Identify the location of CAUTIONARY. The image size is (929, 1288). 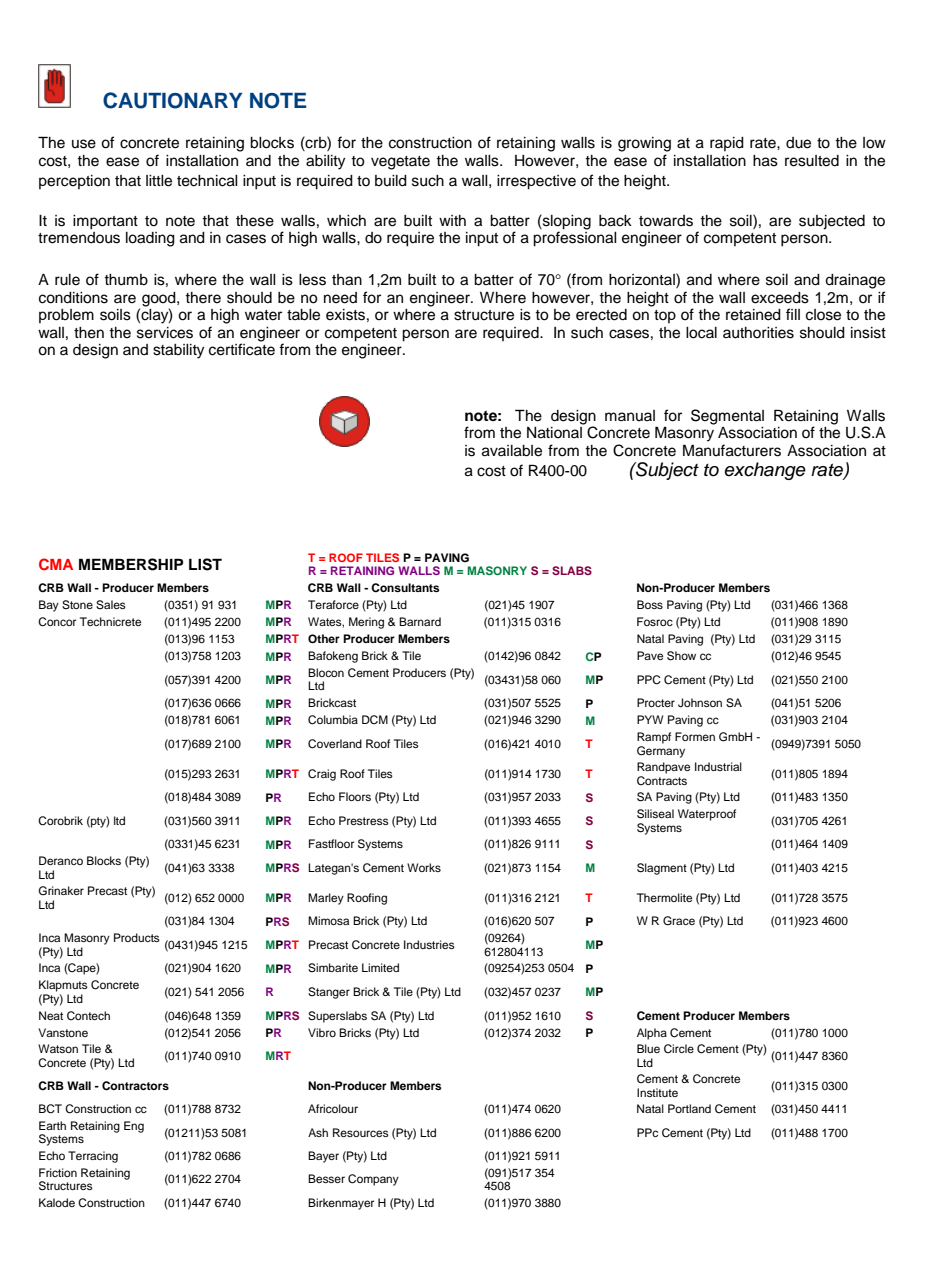
(172, 100).
